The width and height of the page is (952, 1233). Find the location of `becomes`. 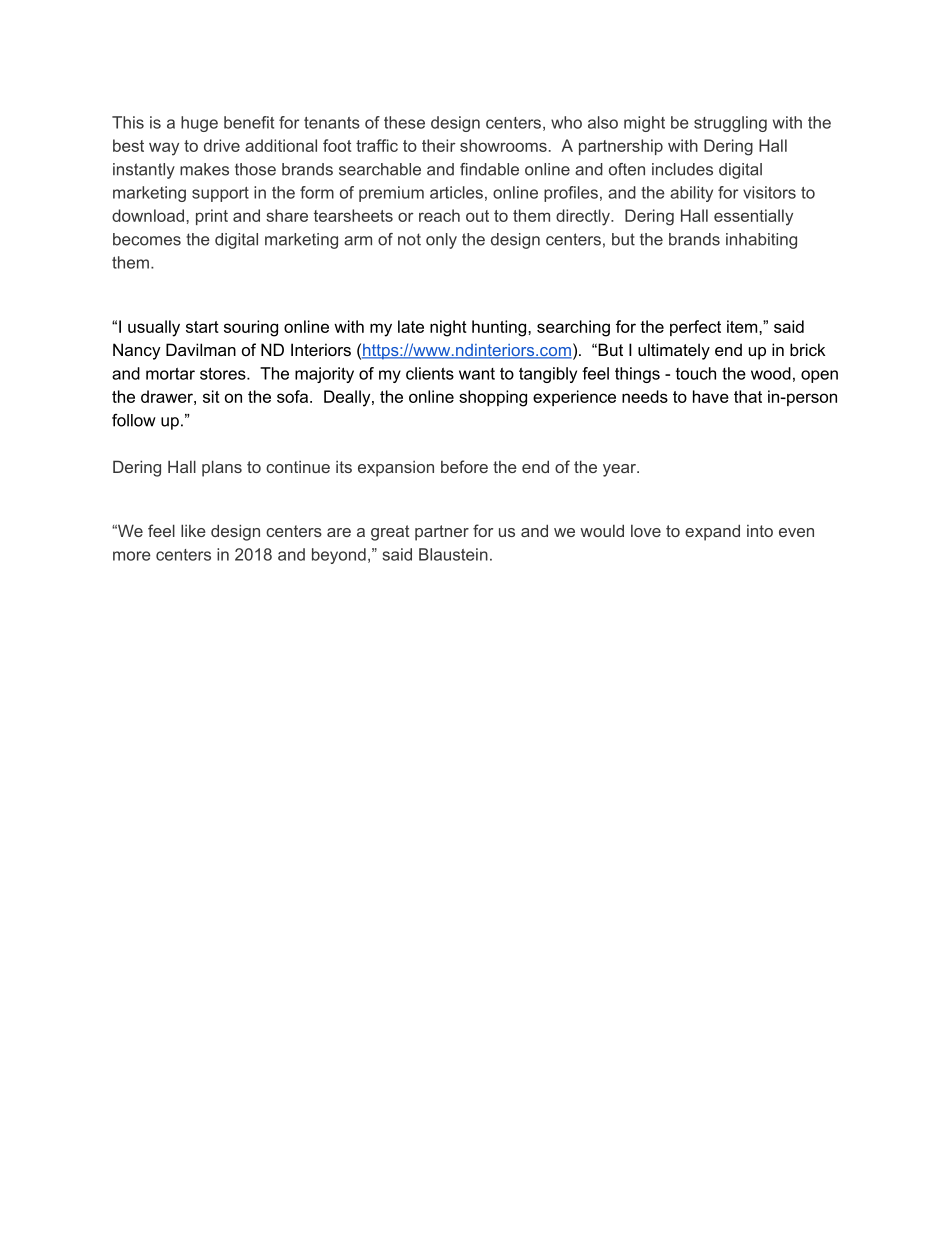

becomes is located at coordinates (147, 239).
